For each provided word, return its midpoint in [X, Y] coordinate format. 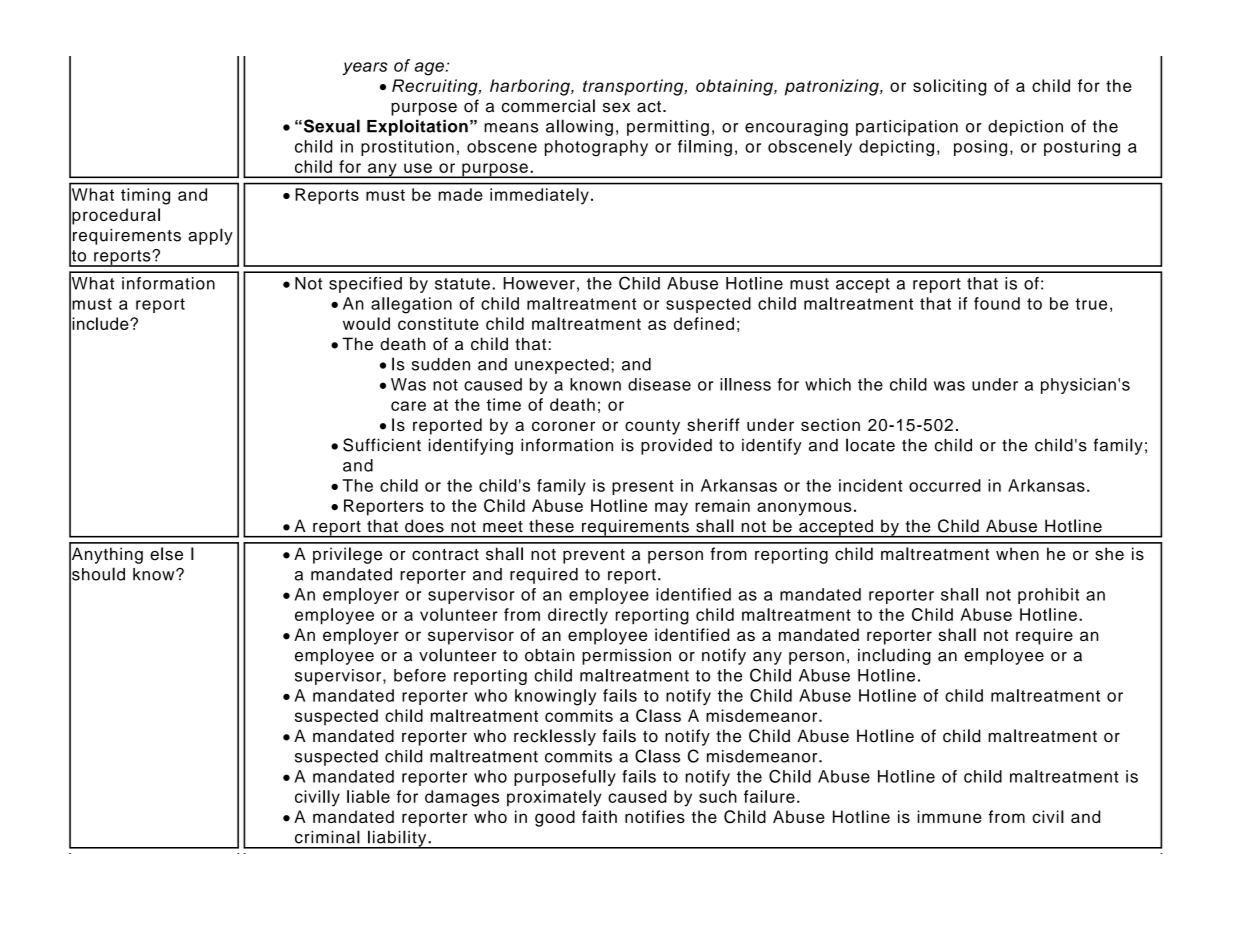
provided [676, 447]
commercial [548, 106]
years [365, 69]
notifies [655, 816]
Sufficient [382, 445]
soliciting [949, 87]
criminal [327, 837]
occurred [945, 485]
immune [949, 816]
